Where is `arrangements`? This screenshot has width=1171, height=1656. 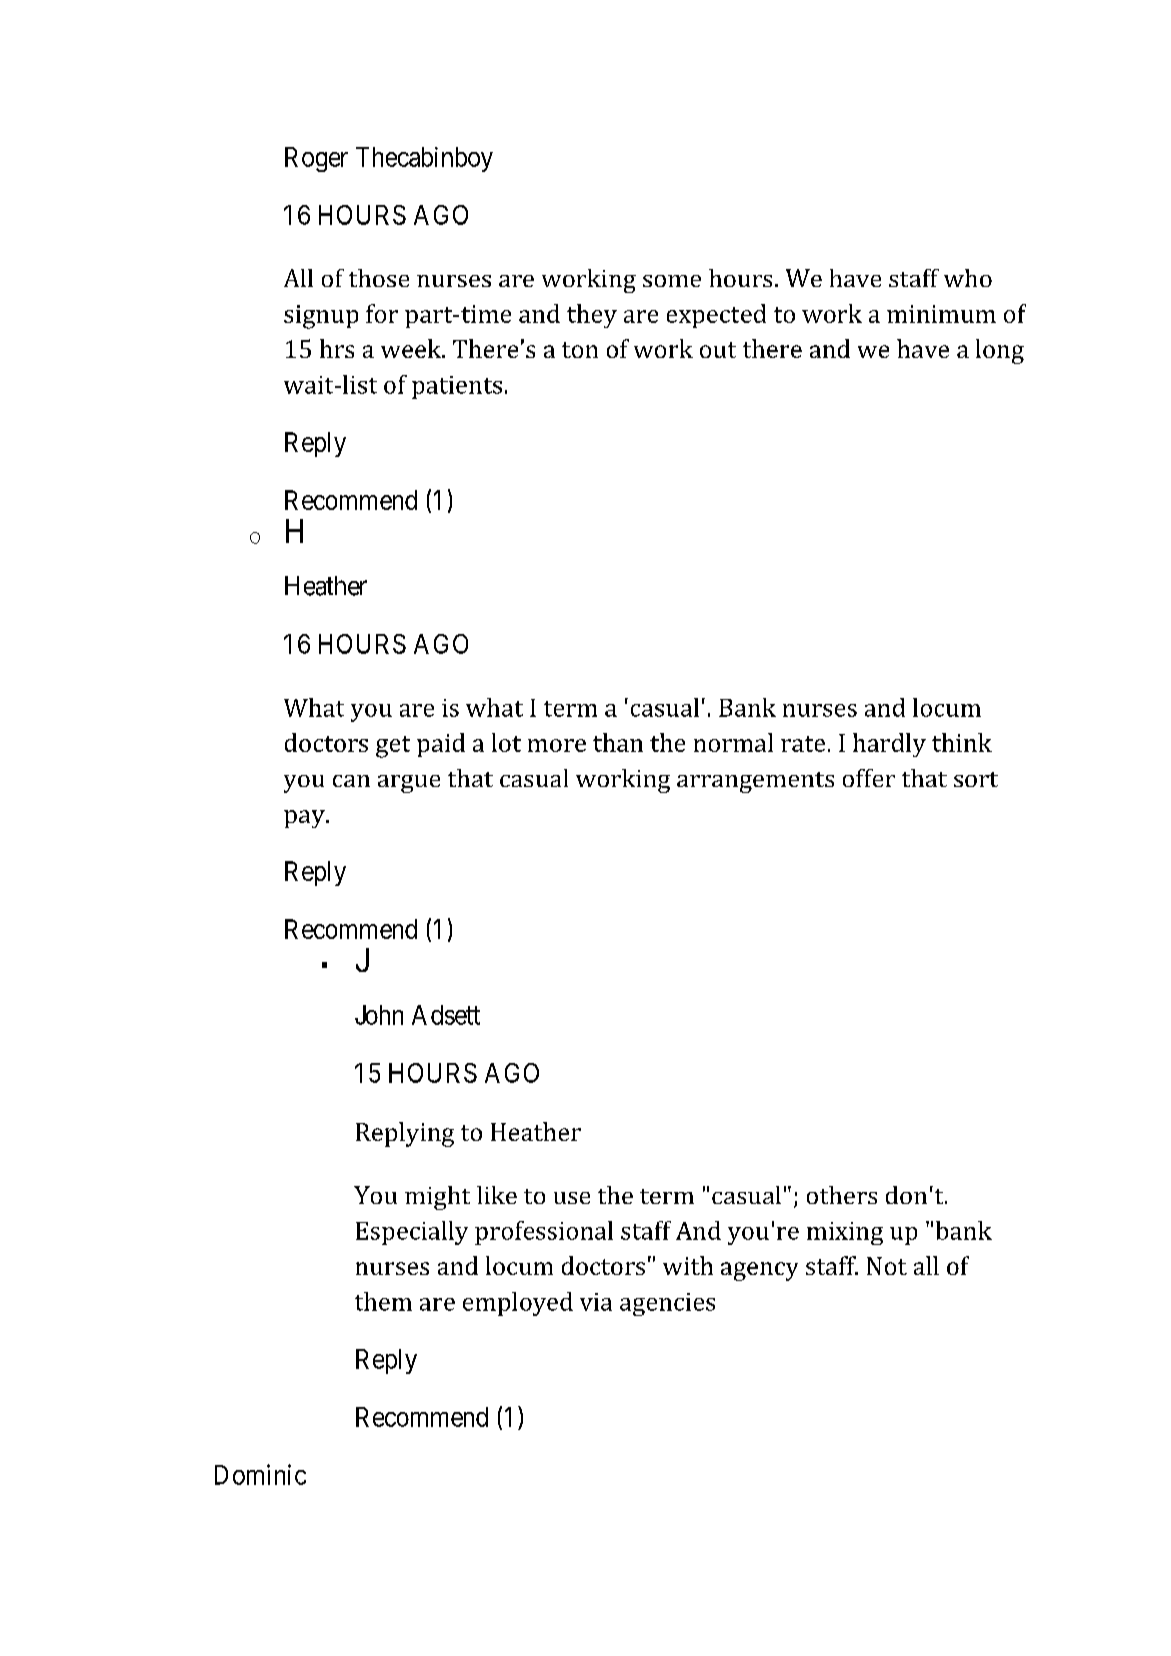
arrangements is located at coordinates (755, 782).
